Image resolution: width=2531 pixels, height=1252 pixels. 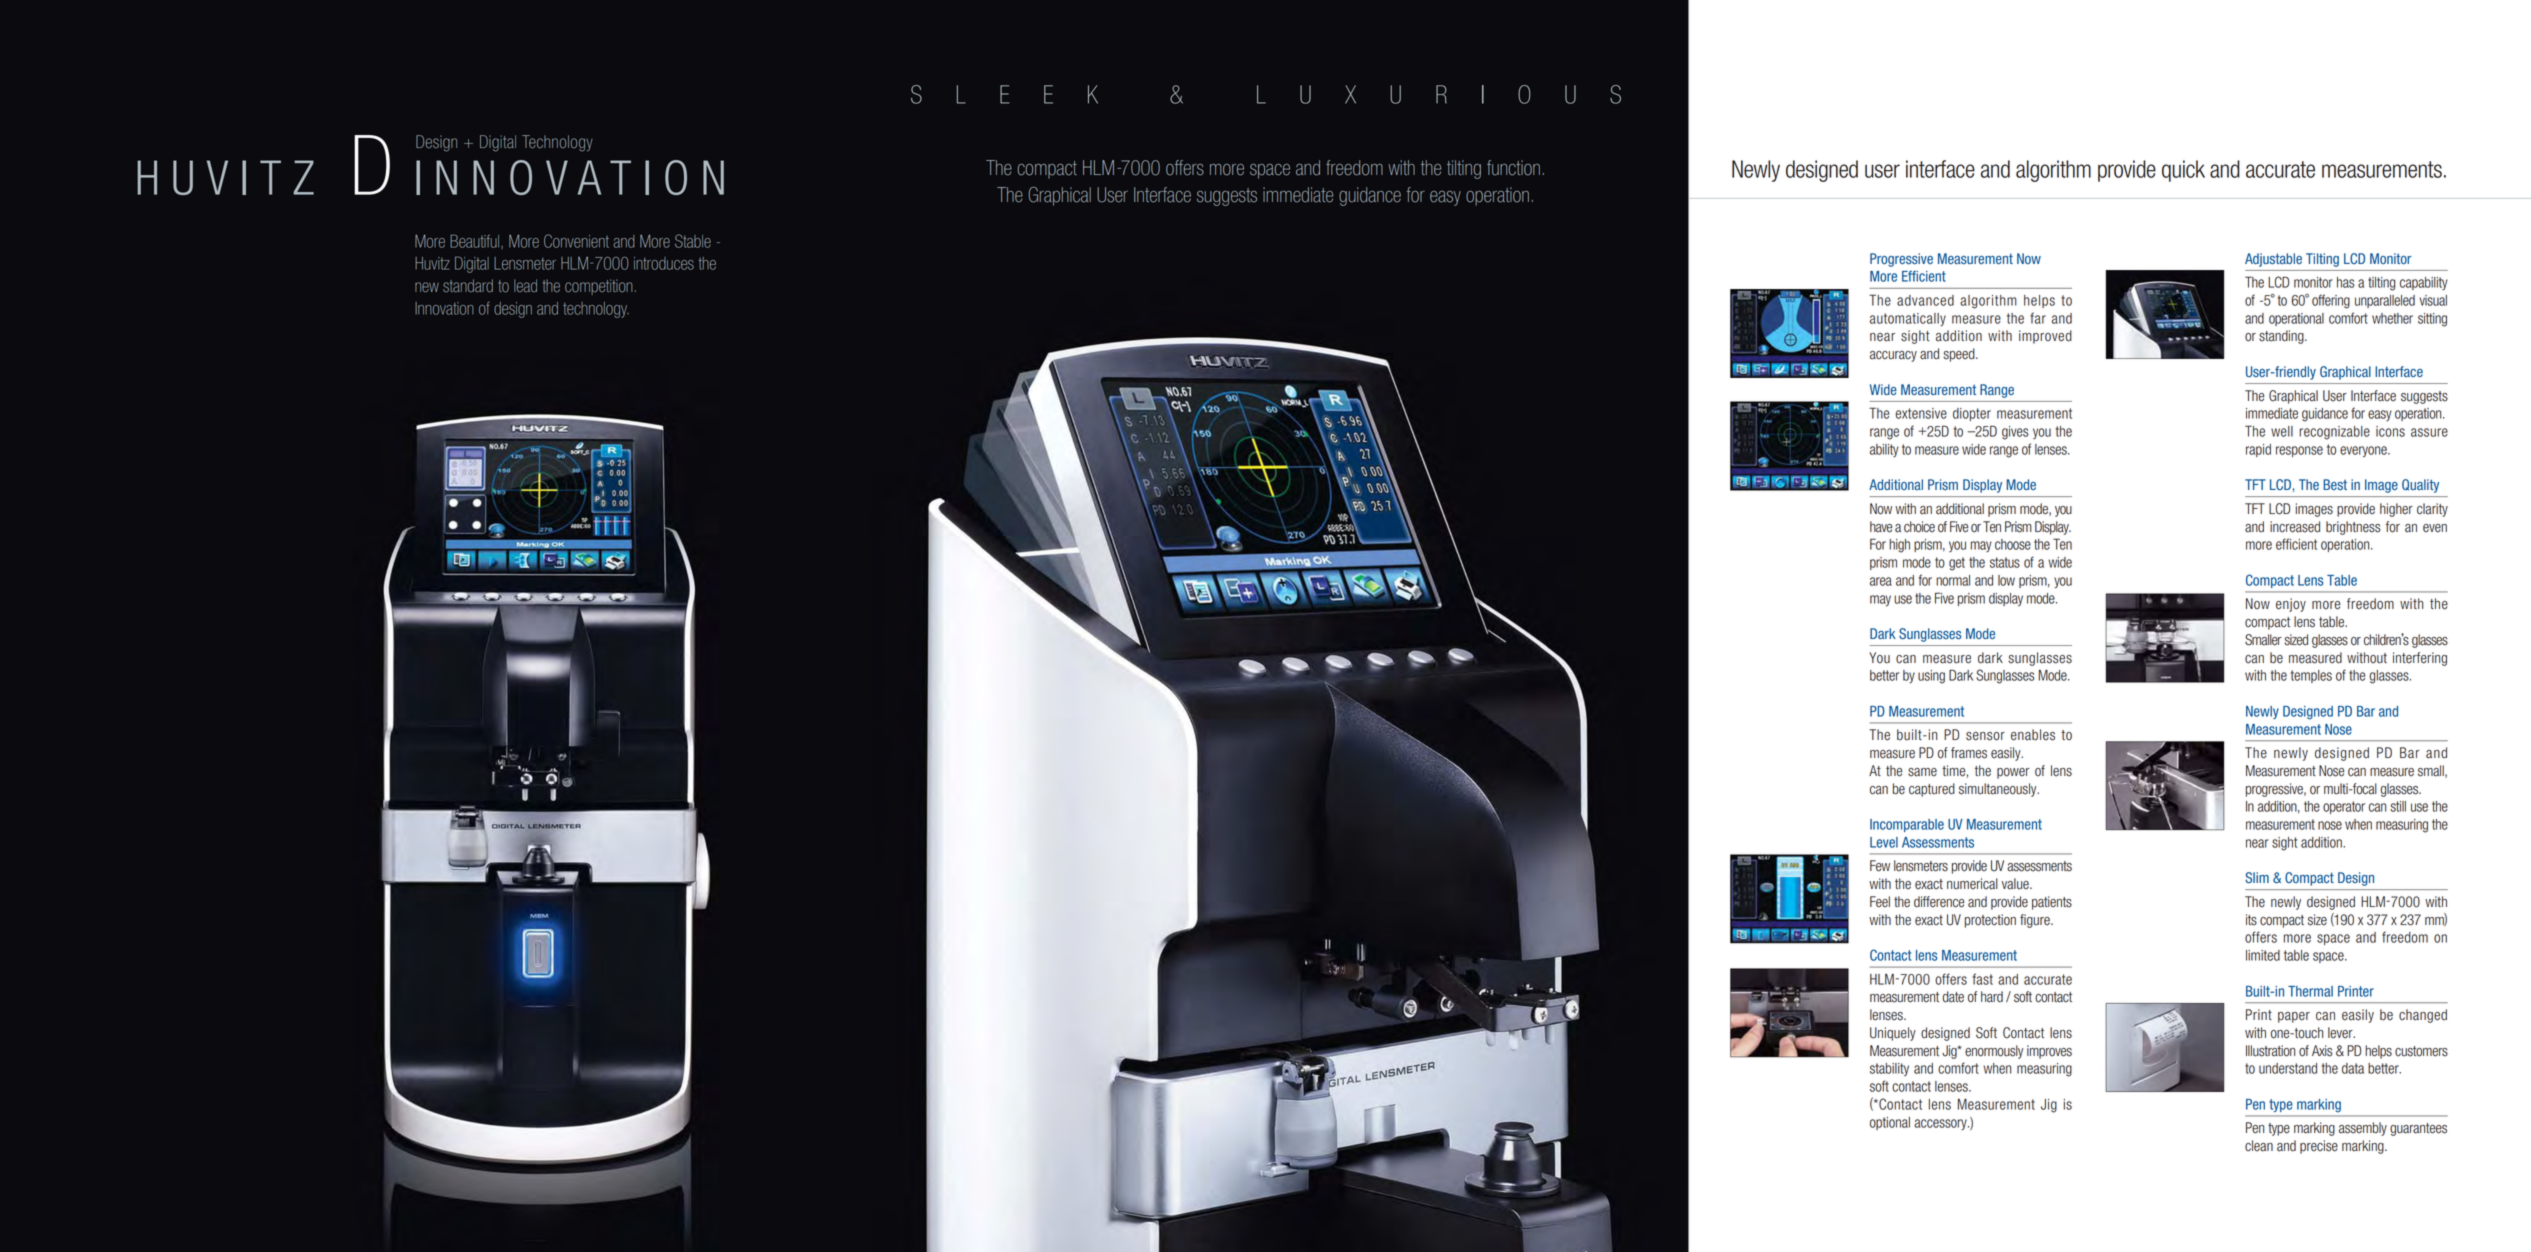 I want to click on temples, so click(x=2311, y=676).
